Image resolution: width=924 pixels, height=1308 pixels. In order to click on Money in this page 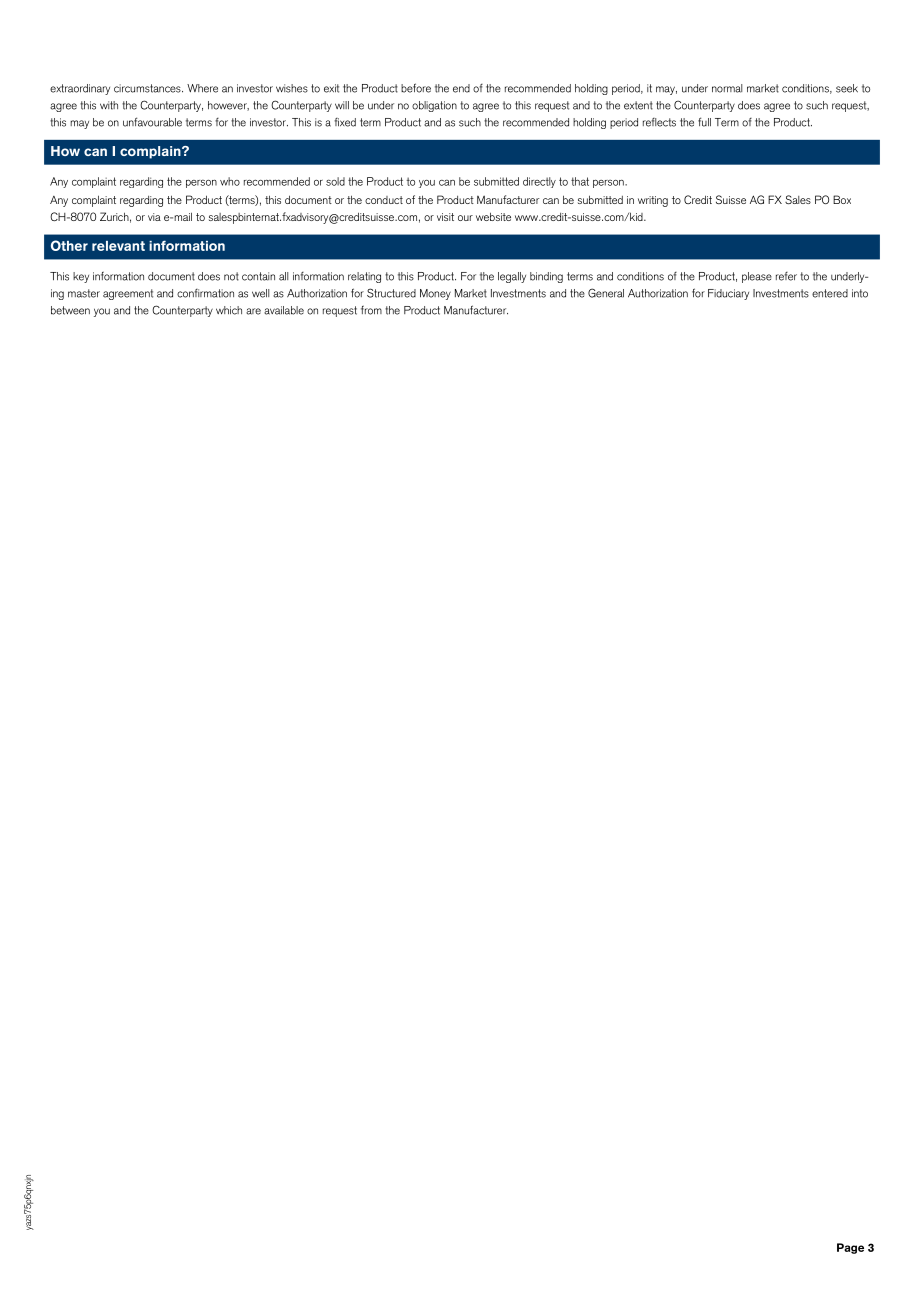, I will do `click(435, 294)`.
